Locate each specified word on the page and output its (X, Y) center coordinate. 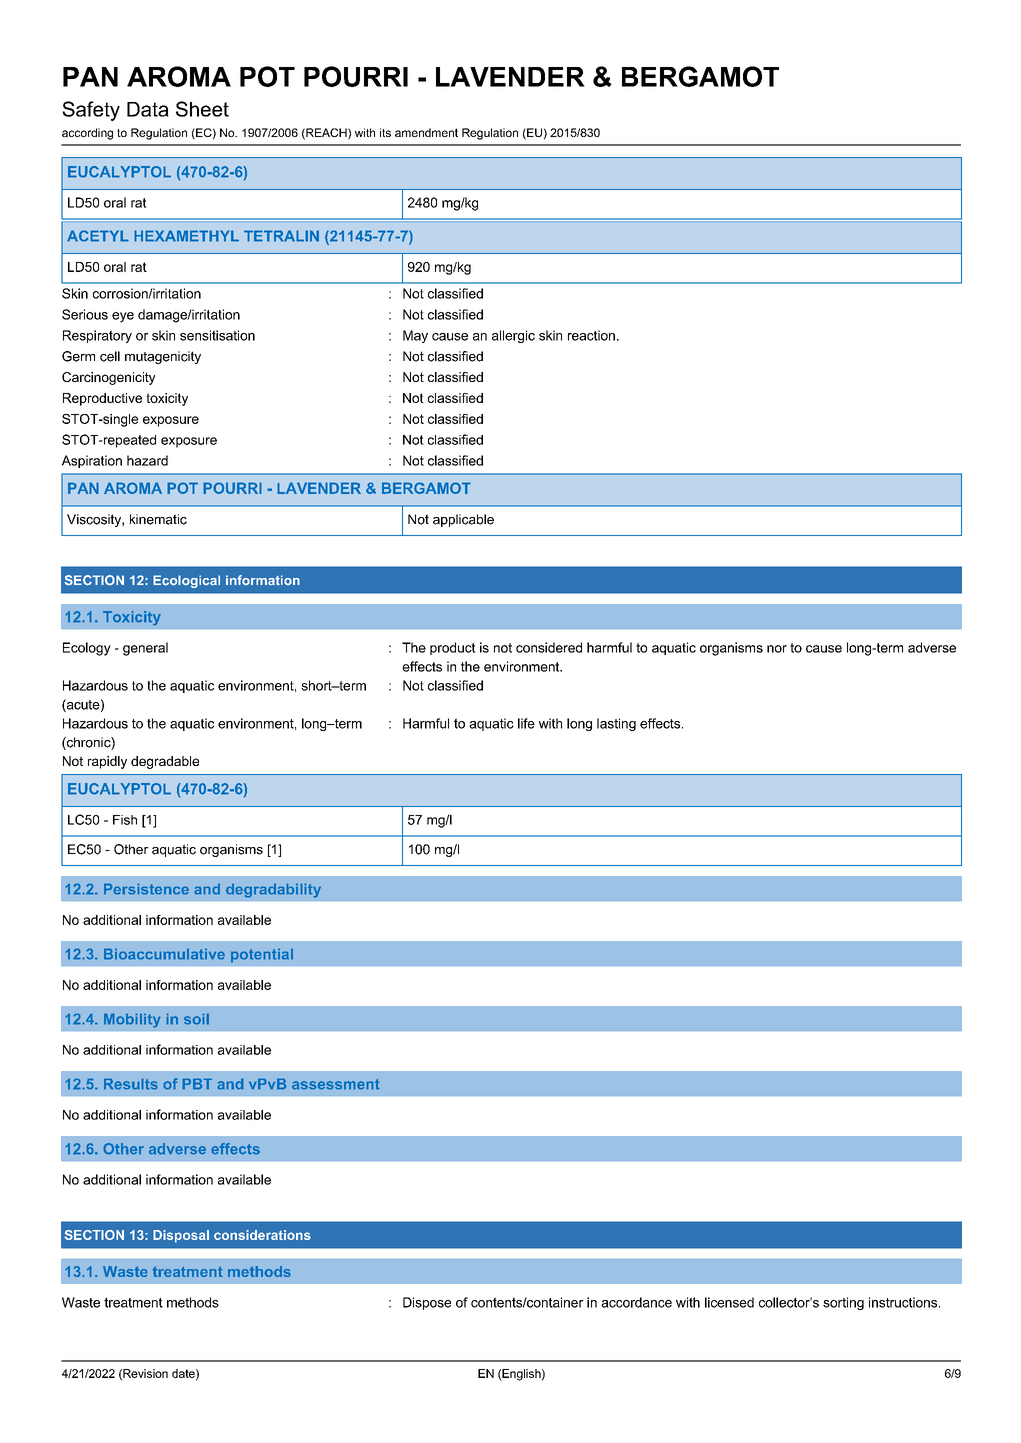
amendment (426, 132)
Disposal (181, 1236)
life (526, 723)
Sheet (202, 109)
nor (777, 649)
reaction (591, 335)
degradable (165, 762)
